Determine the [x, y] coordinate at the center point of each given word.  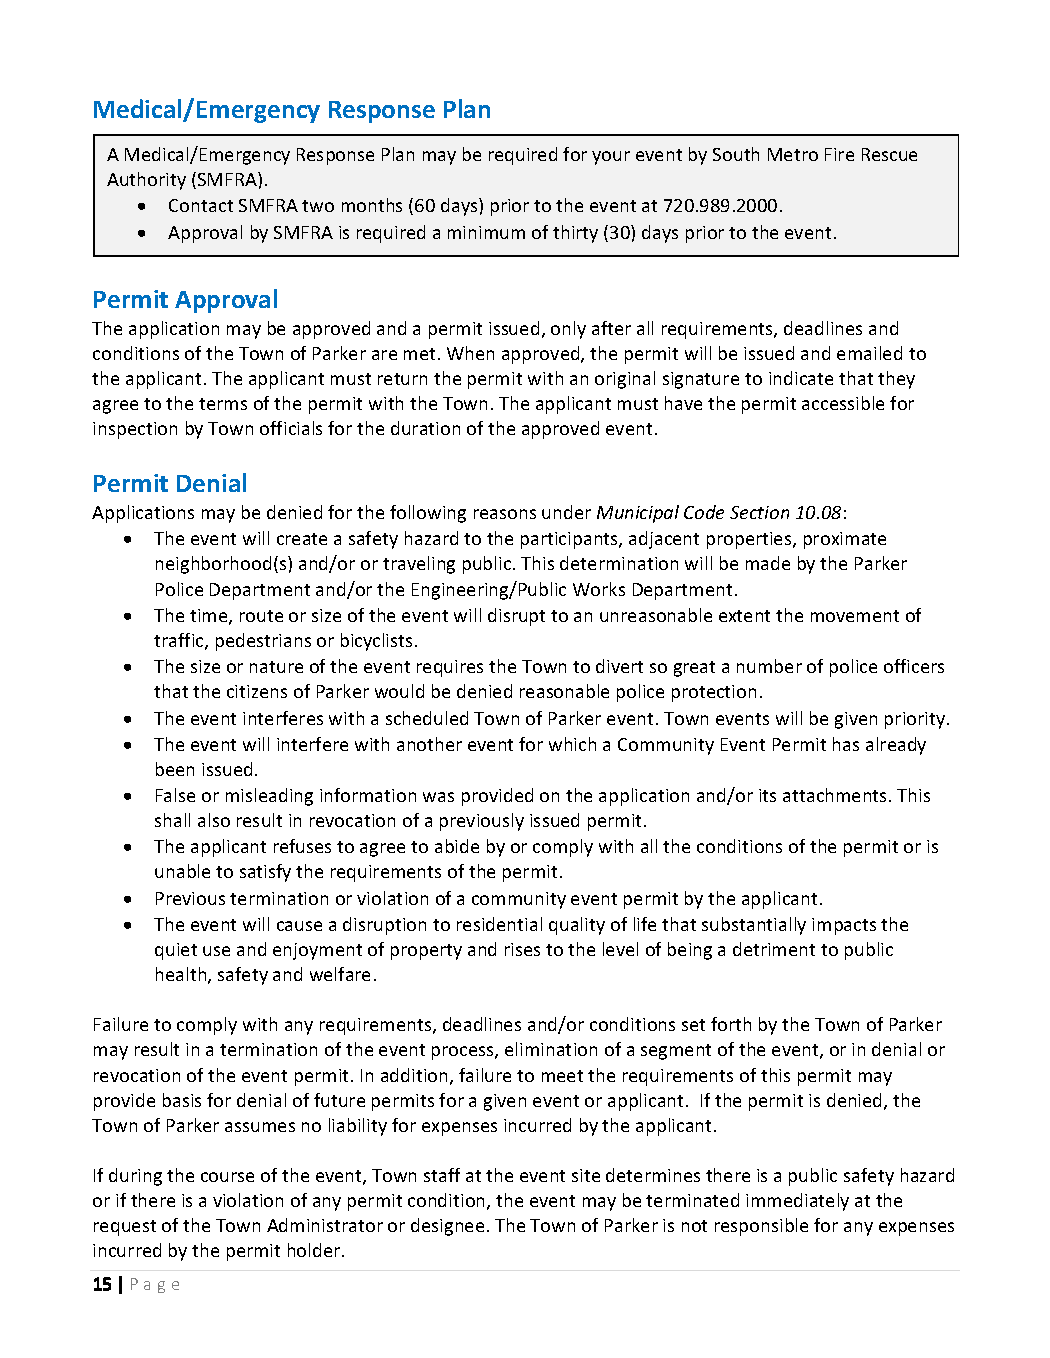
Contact [201, 205]
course [227, 1177]
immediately [797, 1202]
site [586, 1175]
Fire [839, 154]
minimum [486, 232]
